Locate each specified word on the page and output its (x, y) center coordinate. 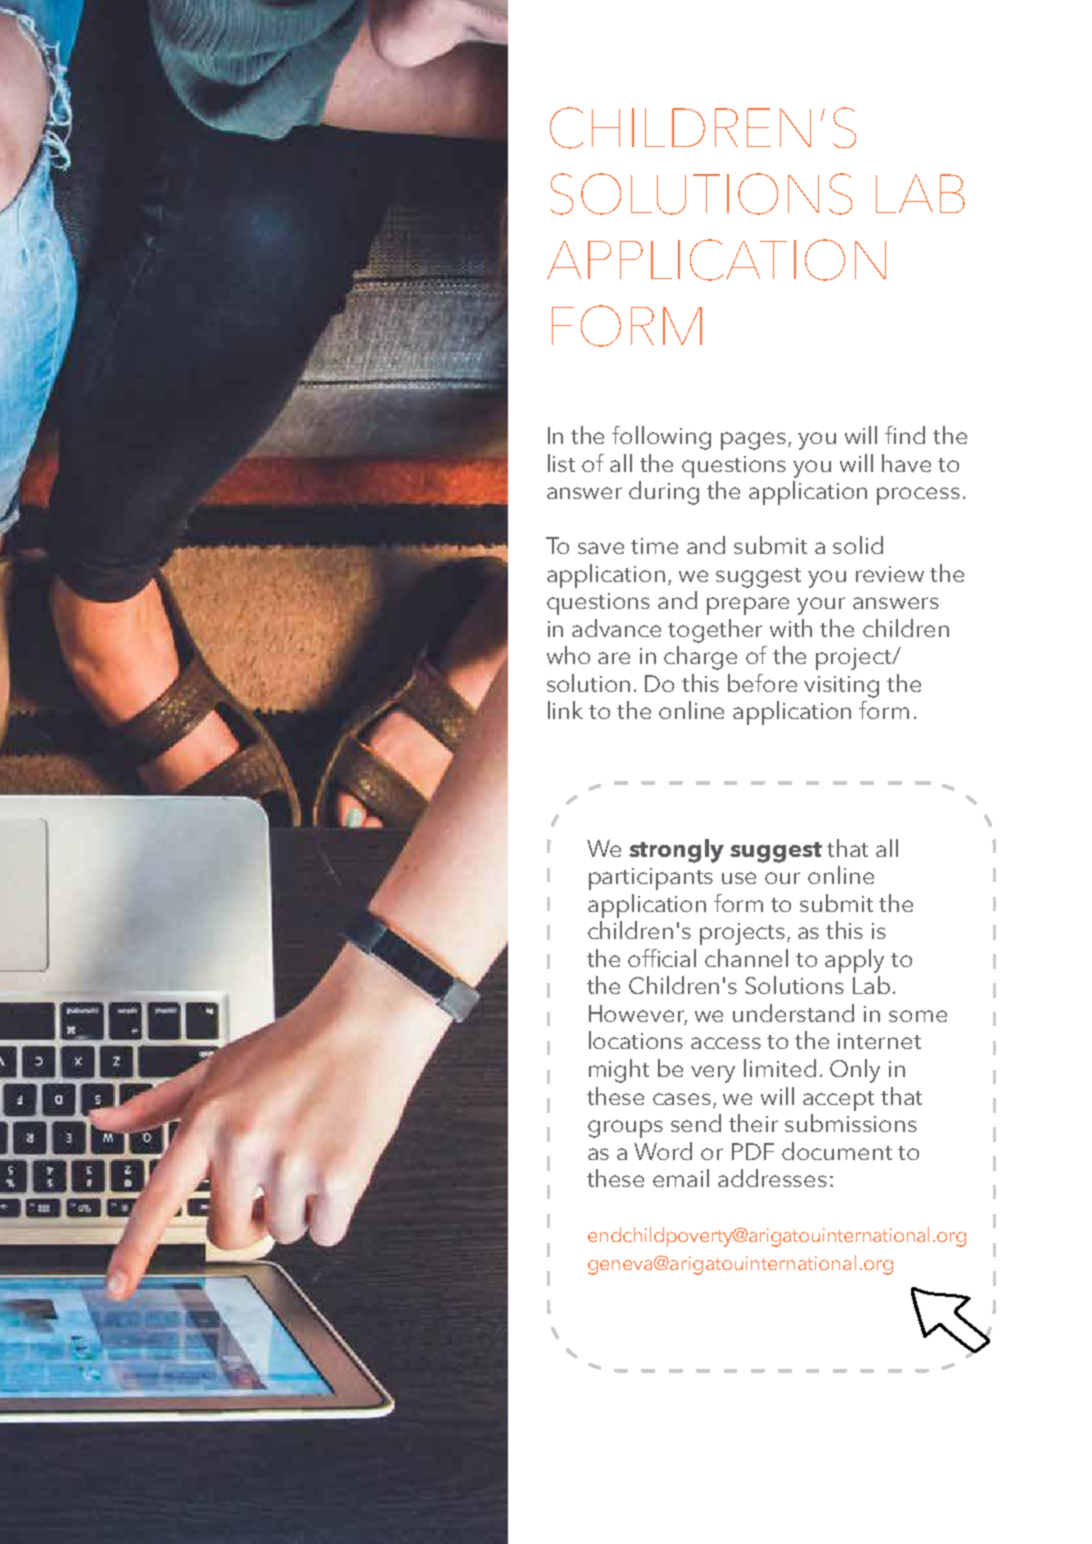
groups (625, 1129)
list (561, 463)
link (565, 710)
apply (854, 961)
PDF (753, 1151)
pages (753, 441)
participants (651, 879)
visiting (841, 687)
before (762, 683)
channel (746, 958)
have (906, 463)
